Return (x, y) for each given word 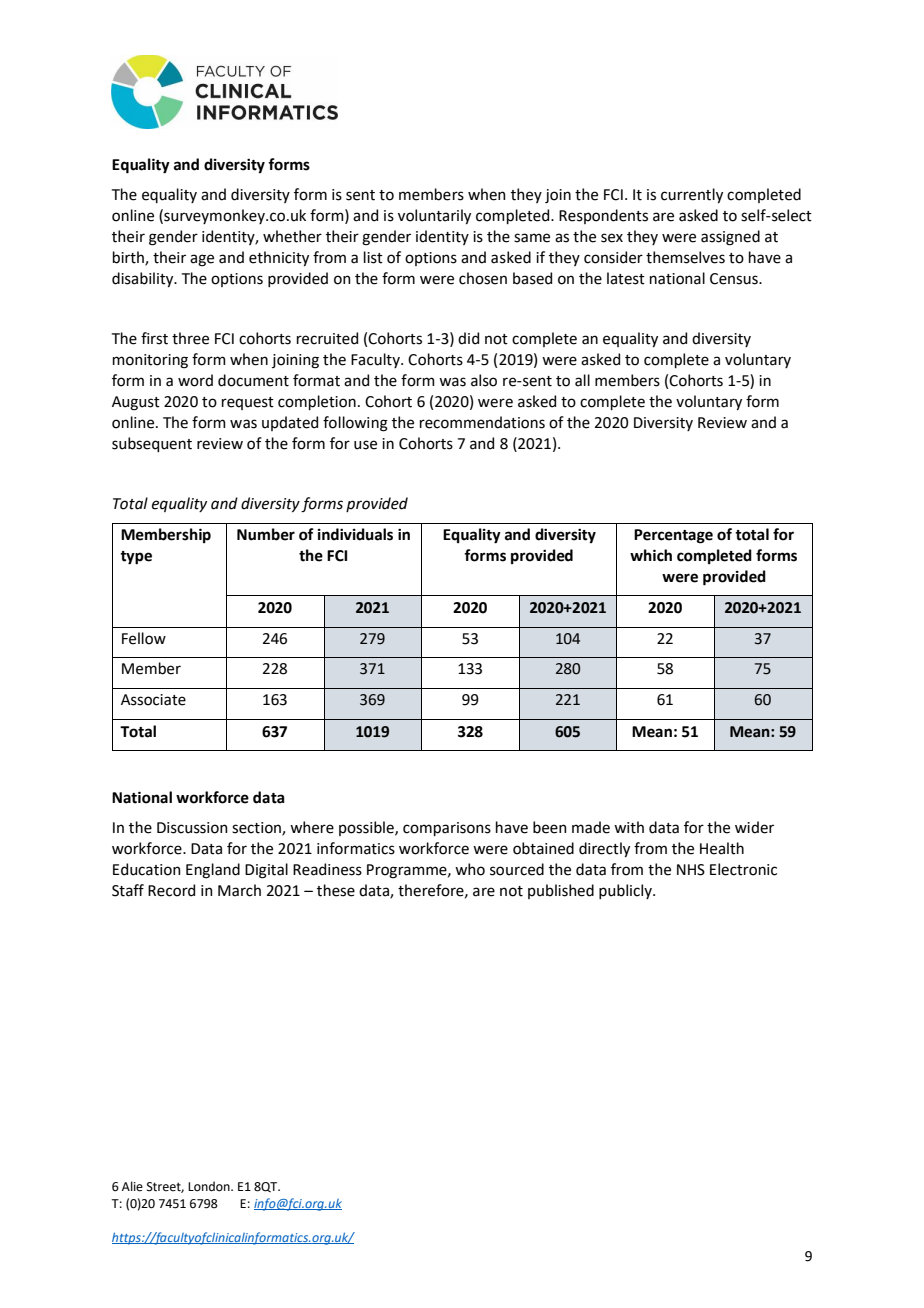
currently (692, 195)
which (651, 555)
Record (171, 890)
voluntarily (434, 216)
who (470, 869)
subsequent (152, 444)
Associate (153, 700)
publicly (626, 891)
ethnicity (279, 258)
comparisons (447, 829)
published (561, 891)
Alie (132, 1186)
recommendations (482, 422)
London (210, 1186)
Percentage (673, 536)
